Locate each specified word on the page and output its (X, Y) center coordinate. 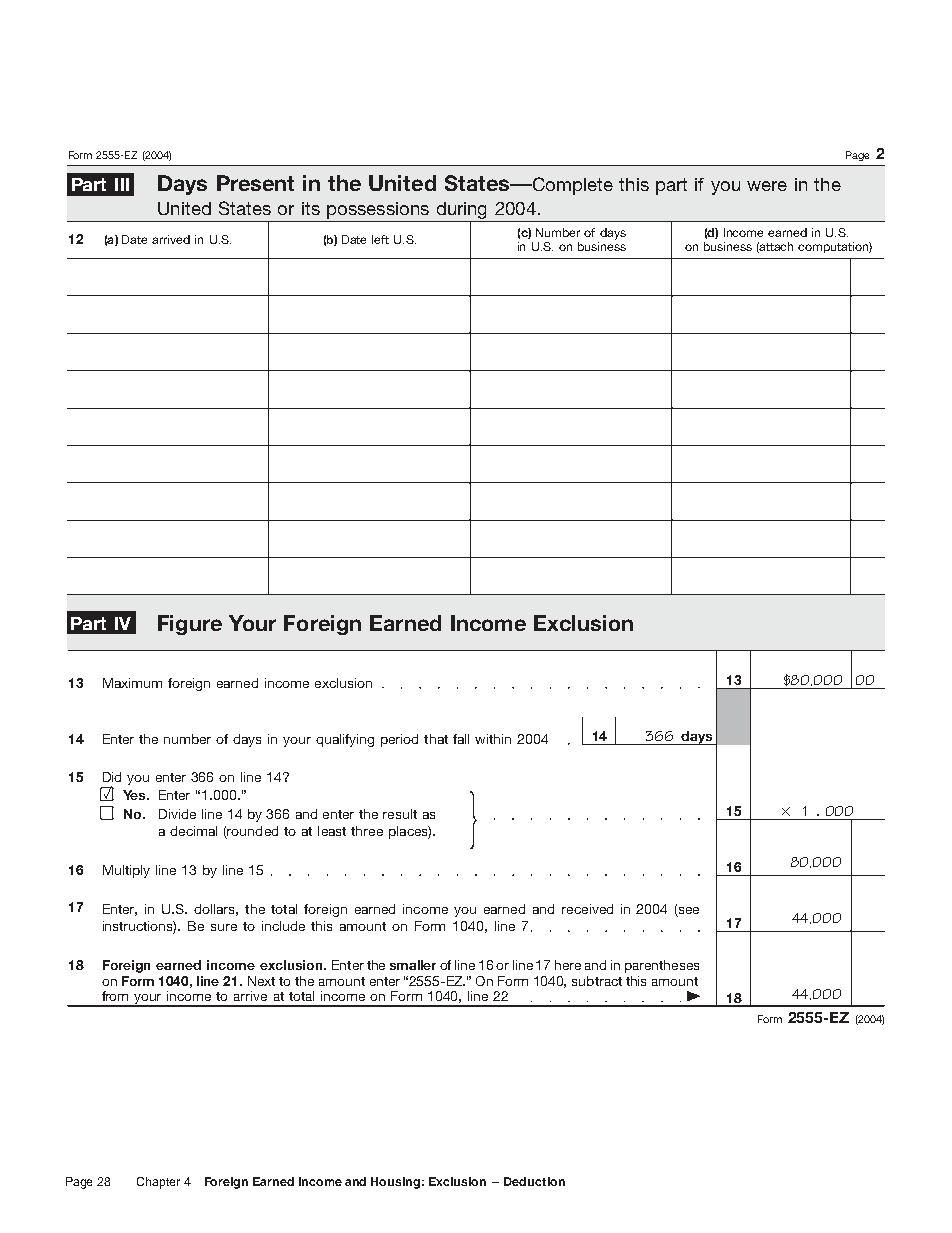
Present (255, 183)
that (436, 739)
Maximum (132, 683)
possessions (378, 210)
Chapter (158, 1183)
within (493, 739)
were (767, 186)
